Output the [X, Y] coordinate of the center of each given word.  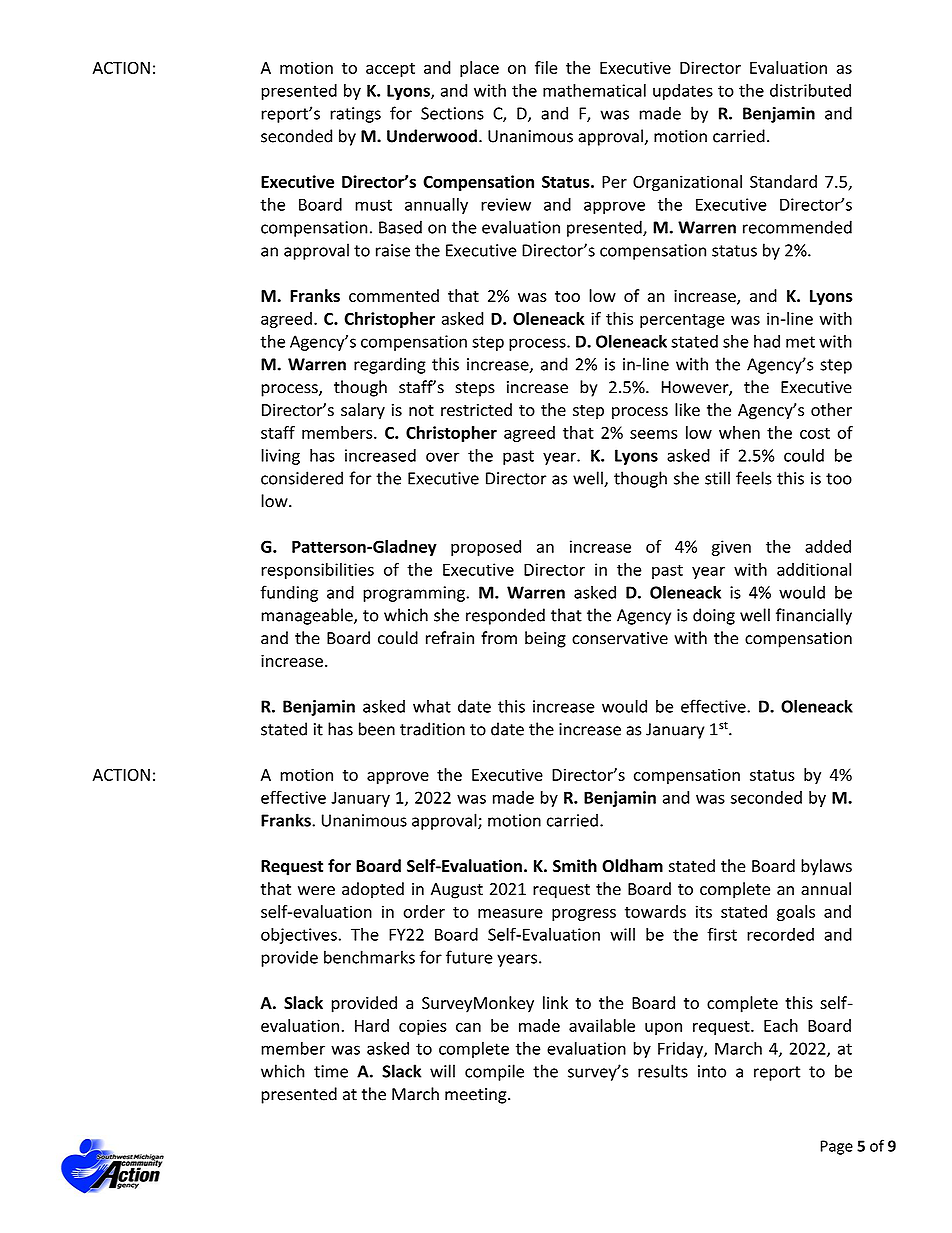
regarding [390, 365]
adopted [373, 890]
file [546, 67]
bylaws [826, 867]
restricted [476, 409]
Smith [575, 866]
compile [494, 1072]
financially [814, 616]
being [545, 639]
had [767, 341]
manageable [308, 616]
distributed [810, 90]
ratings [355, 115]
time [331, 1071]
